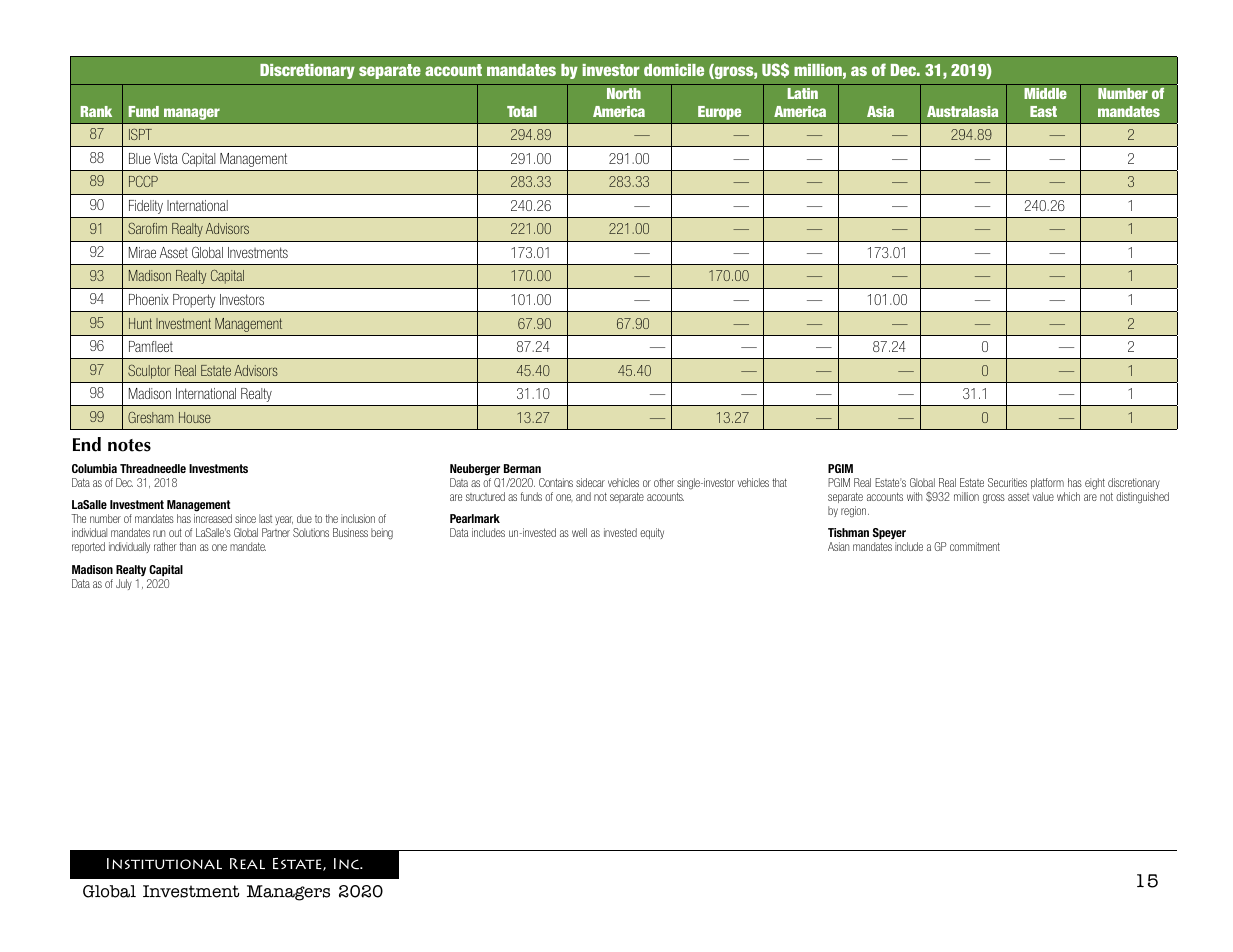  I want to click on July, so click(124, 584).
